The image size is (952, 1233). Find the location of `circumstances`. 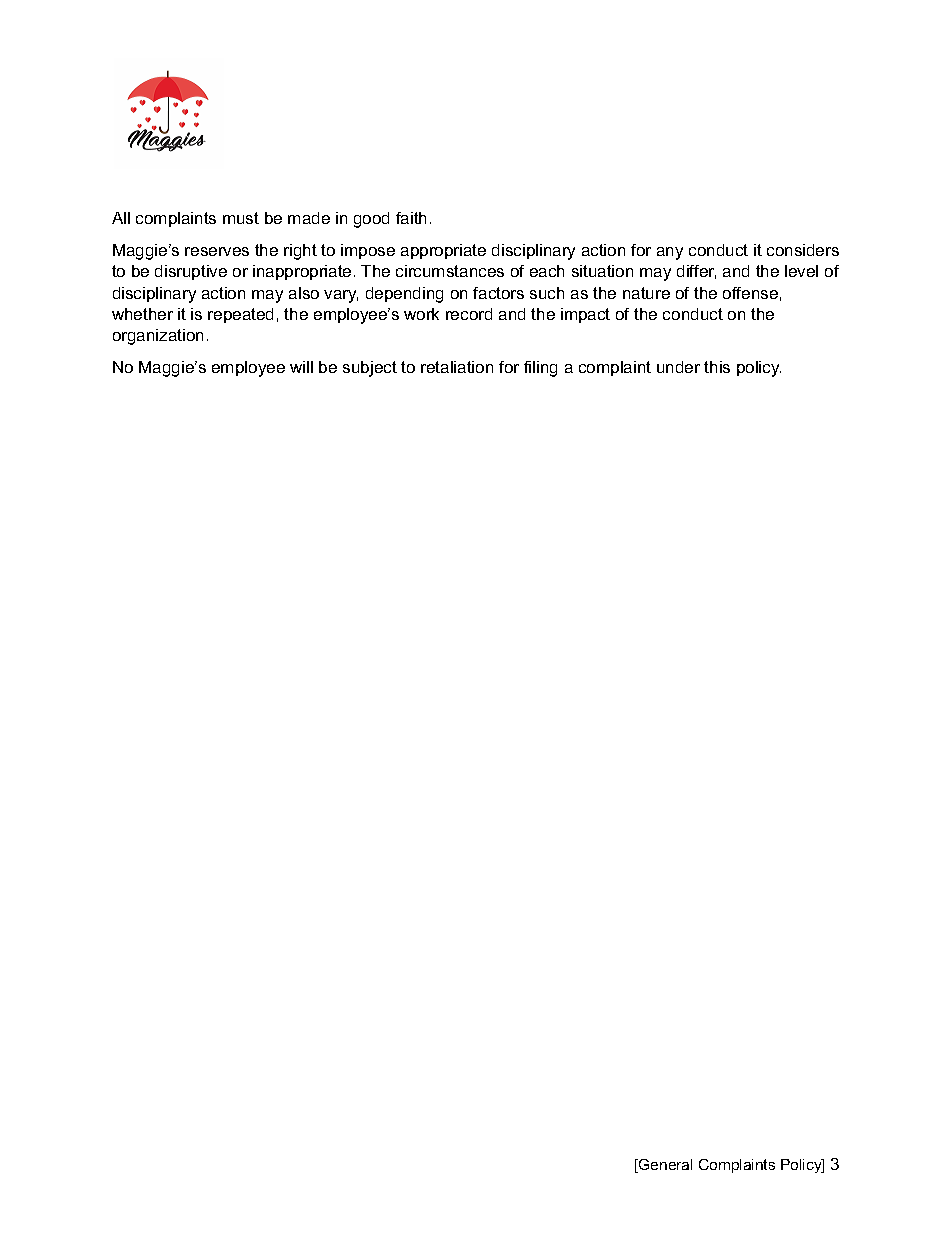

circumstances is located at coordinates (450, 271).
